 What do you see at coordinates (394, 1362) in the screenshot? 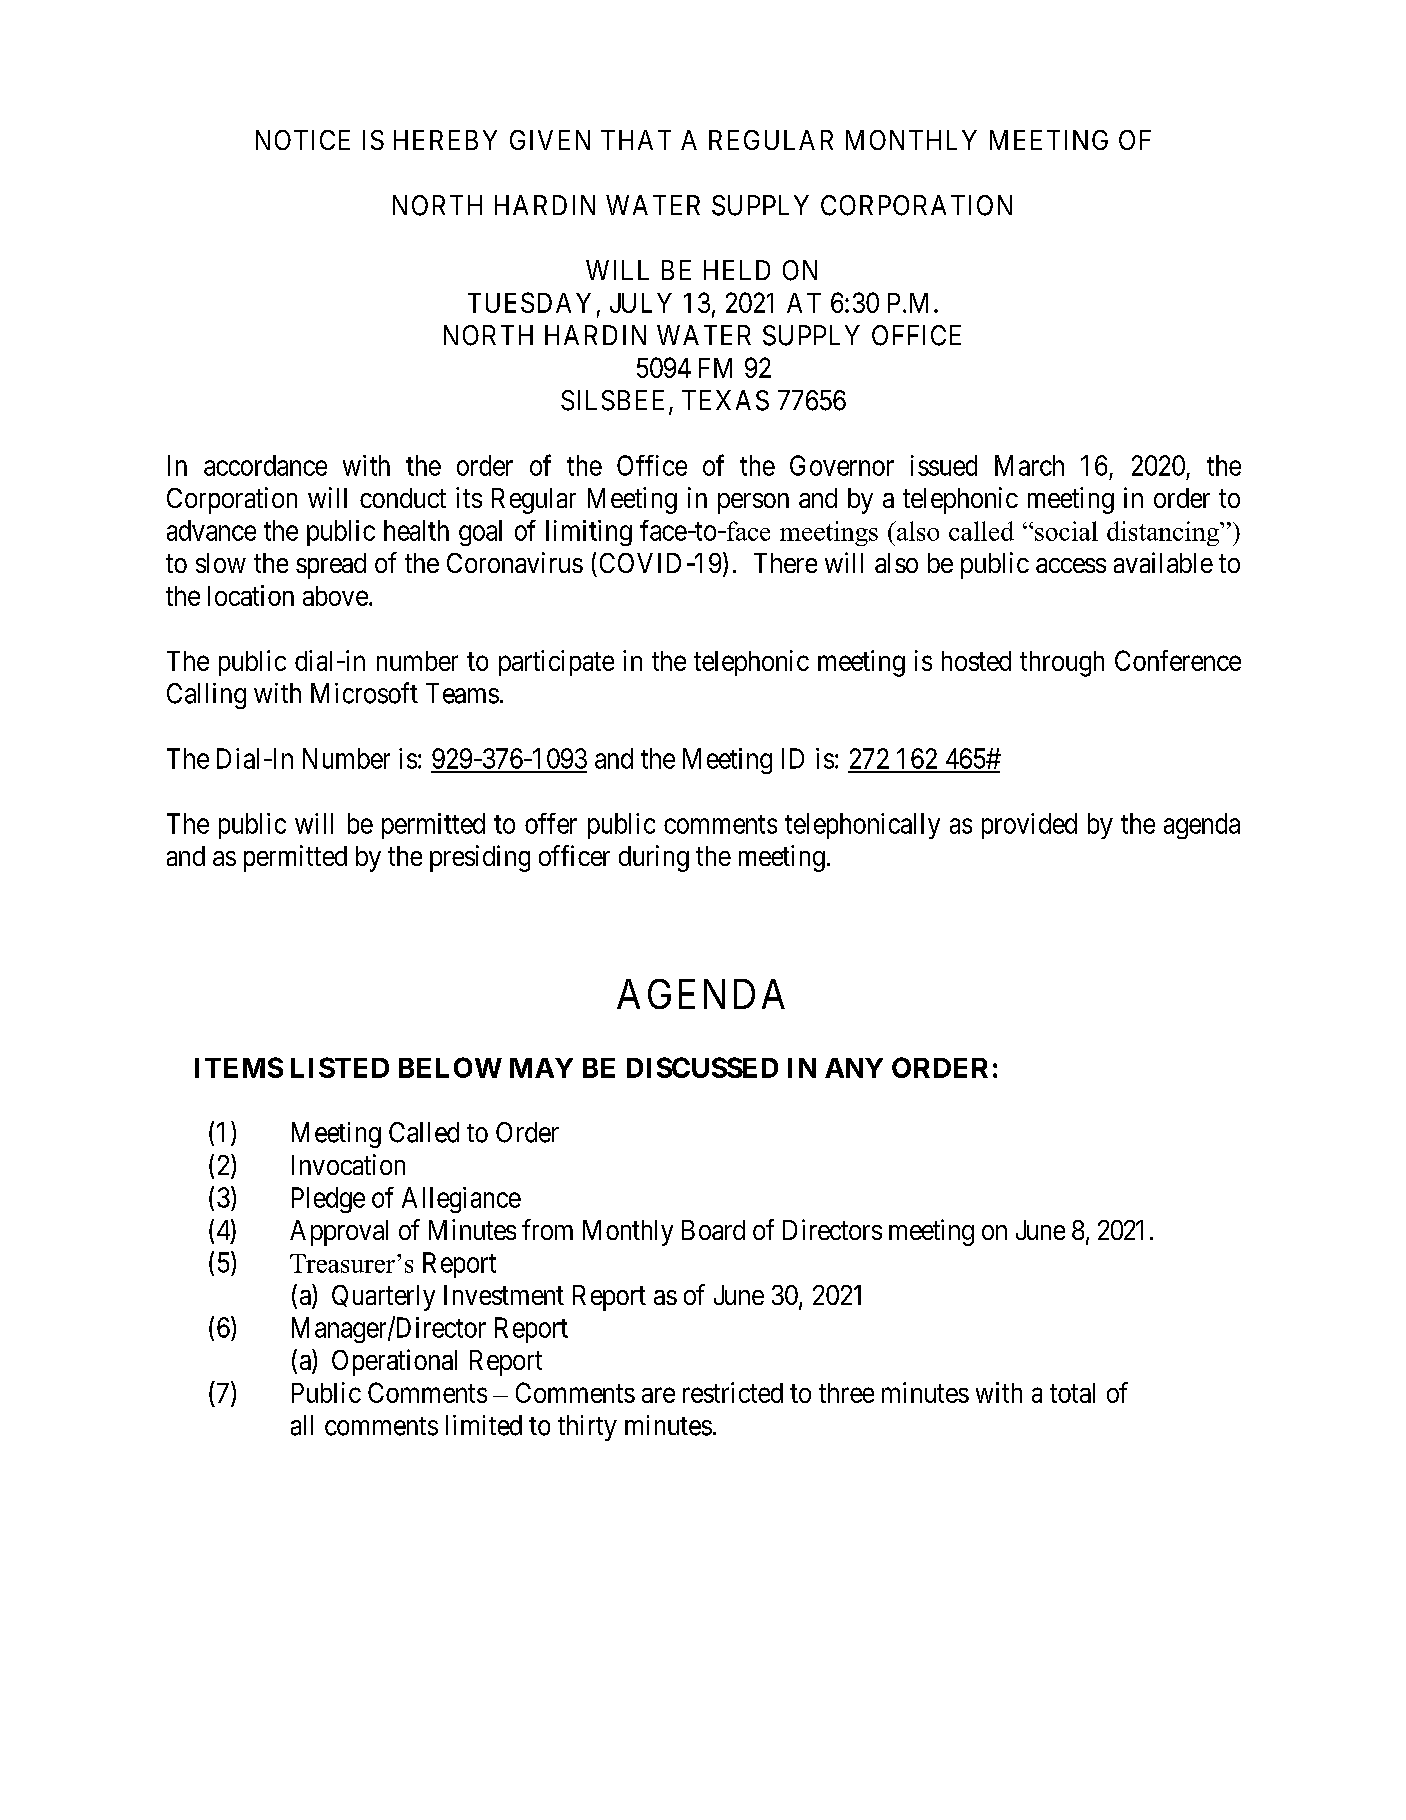
I see `Operational` at bounding box center [394, 1362].
